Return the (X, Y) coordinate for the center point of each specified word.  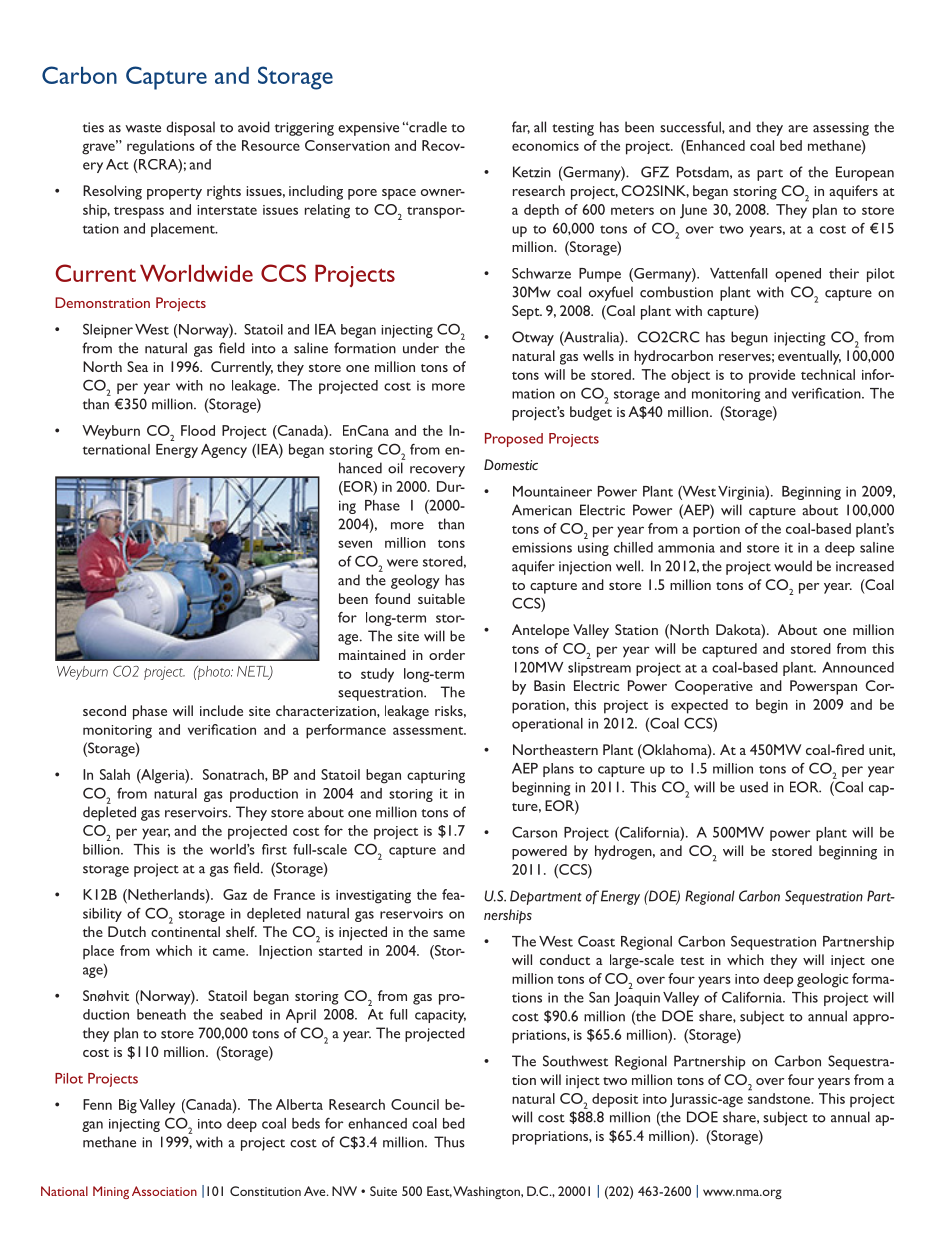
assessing (841, 129)
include (221, 710)
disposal (190, 128)
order (447, 654)
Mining (111, 1192)
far (521, 127)
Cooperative (714, 687)
